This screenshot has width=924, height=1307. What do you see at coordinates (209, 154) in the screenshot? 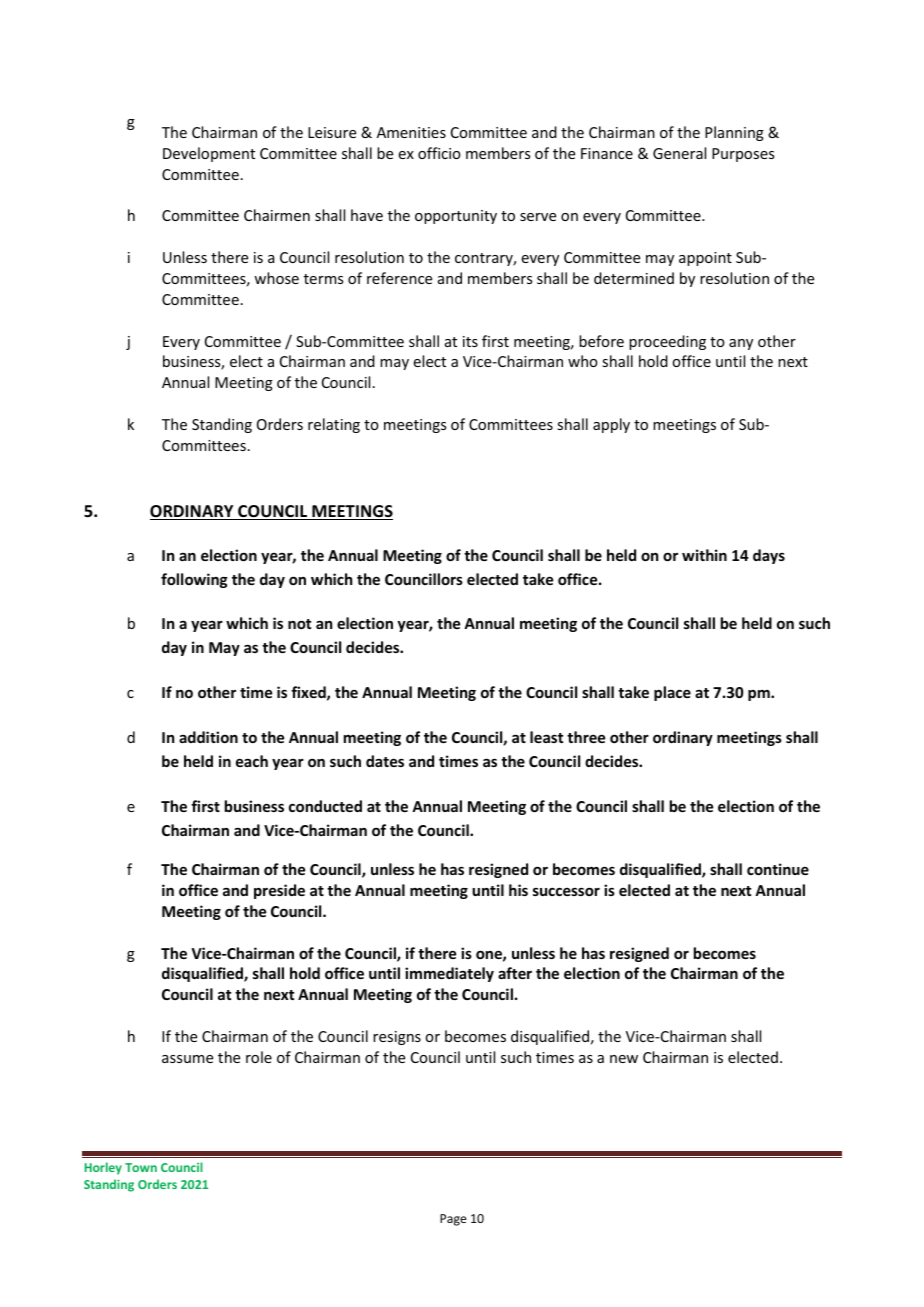
I see `Development` at bounding box center [209, 154].
